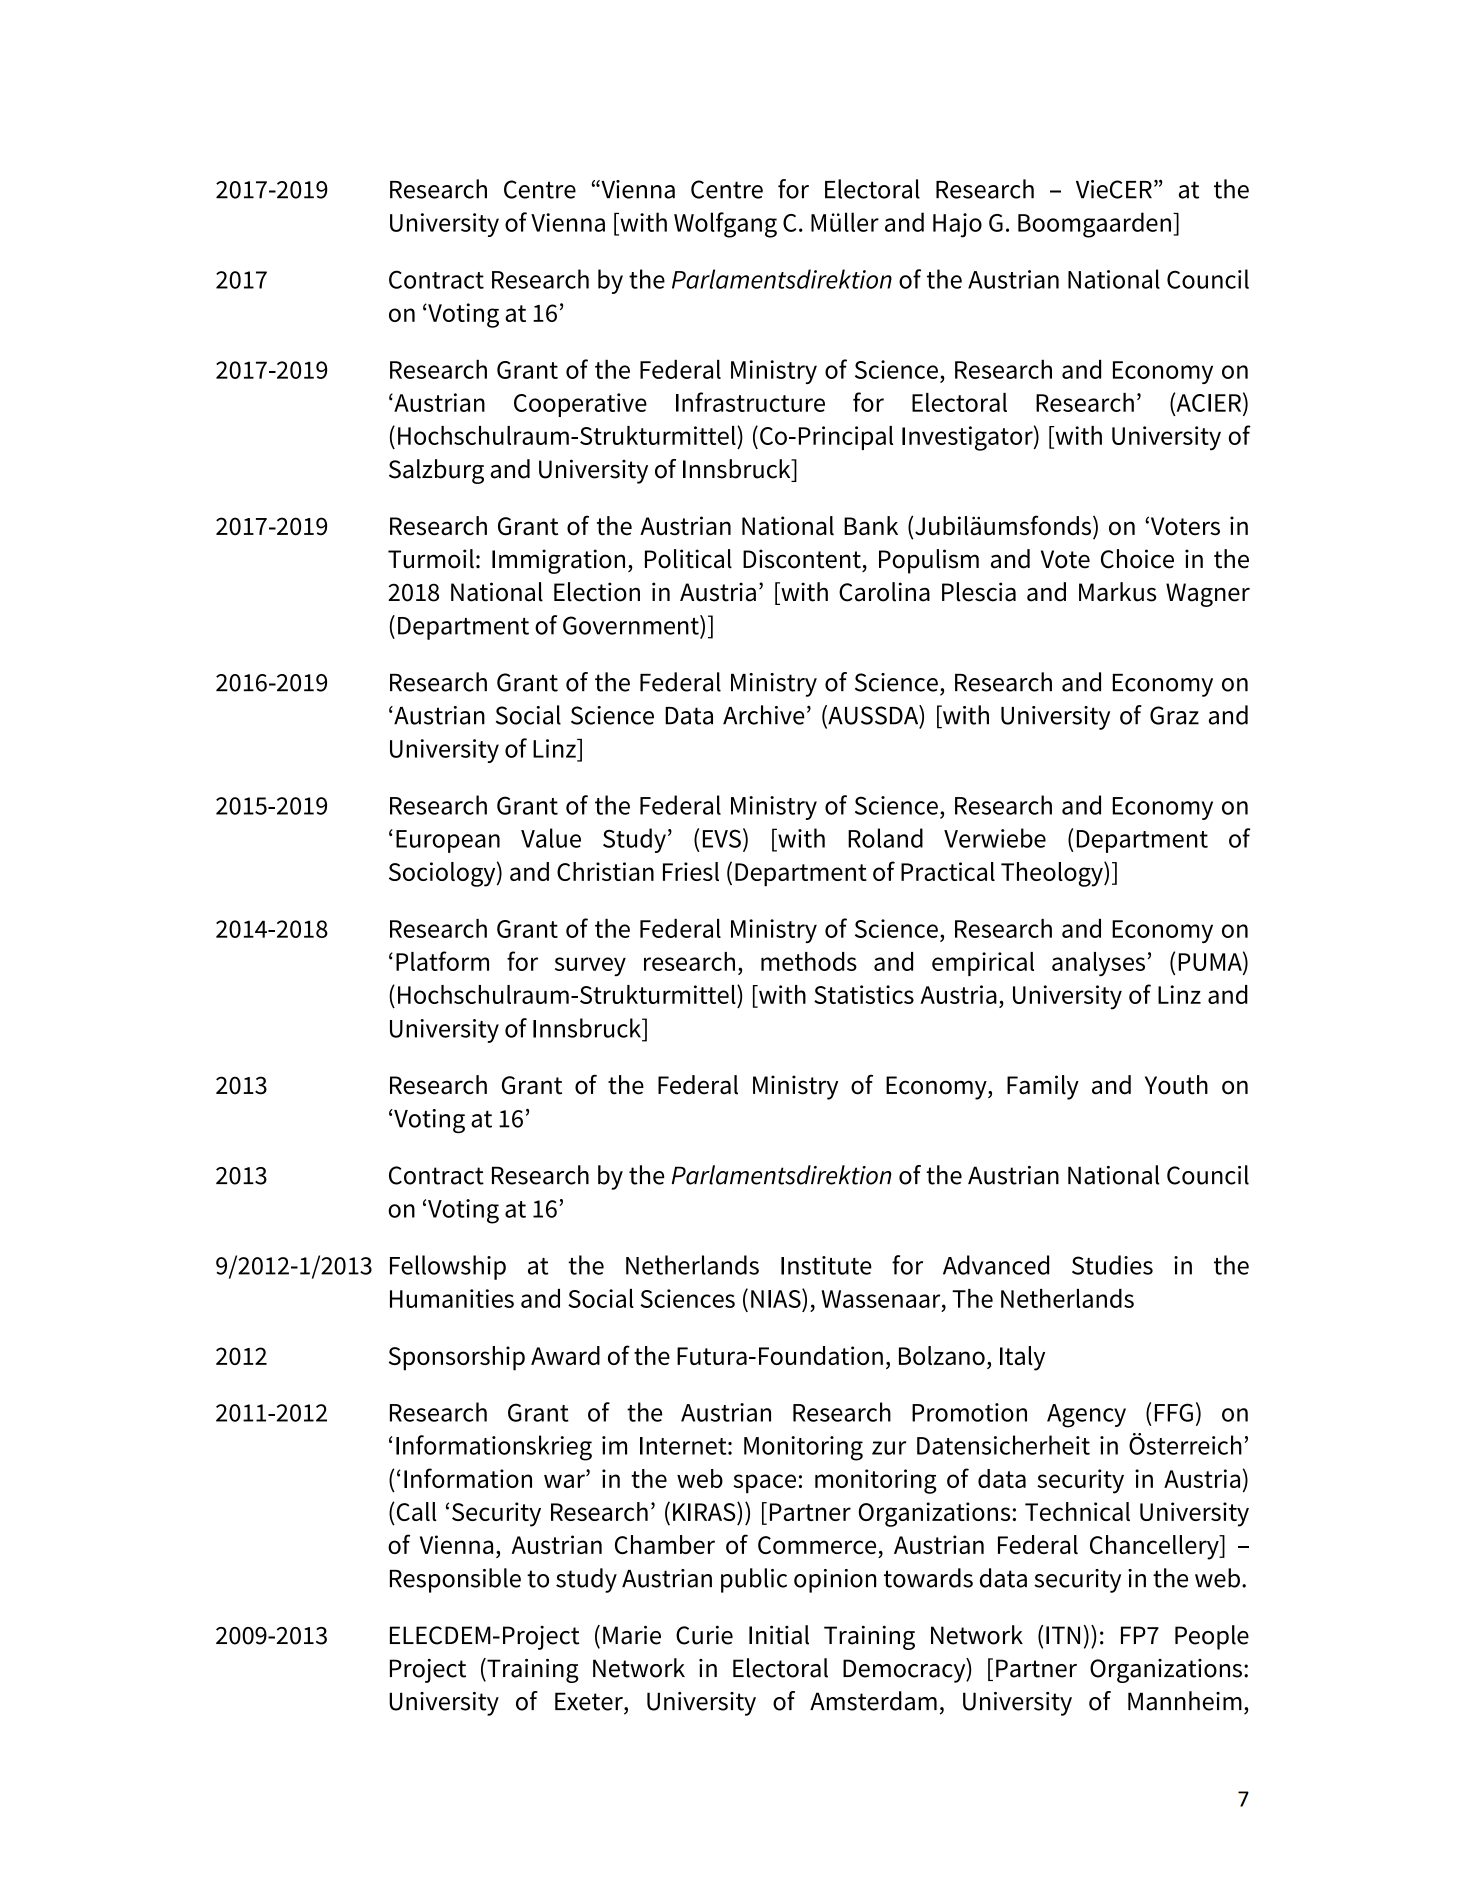  I want to click on Institute, so click(826, 1265).
